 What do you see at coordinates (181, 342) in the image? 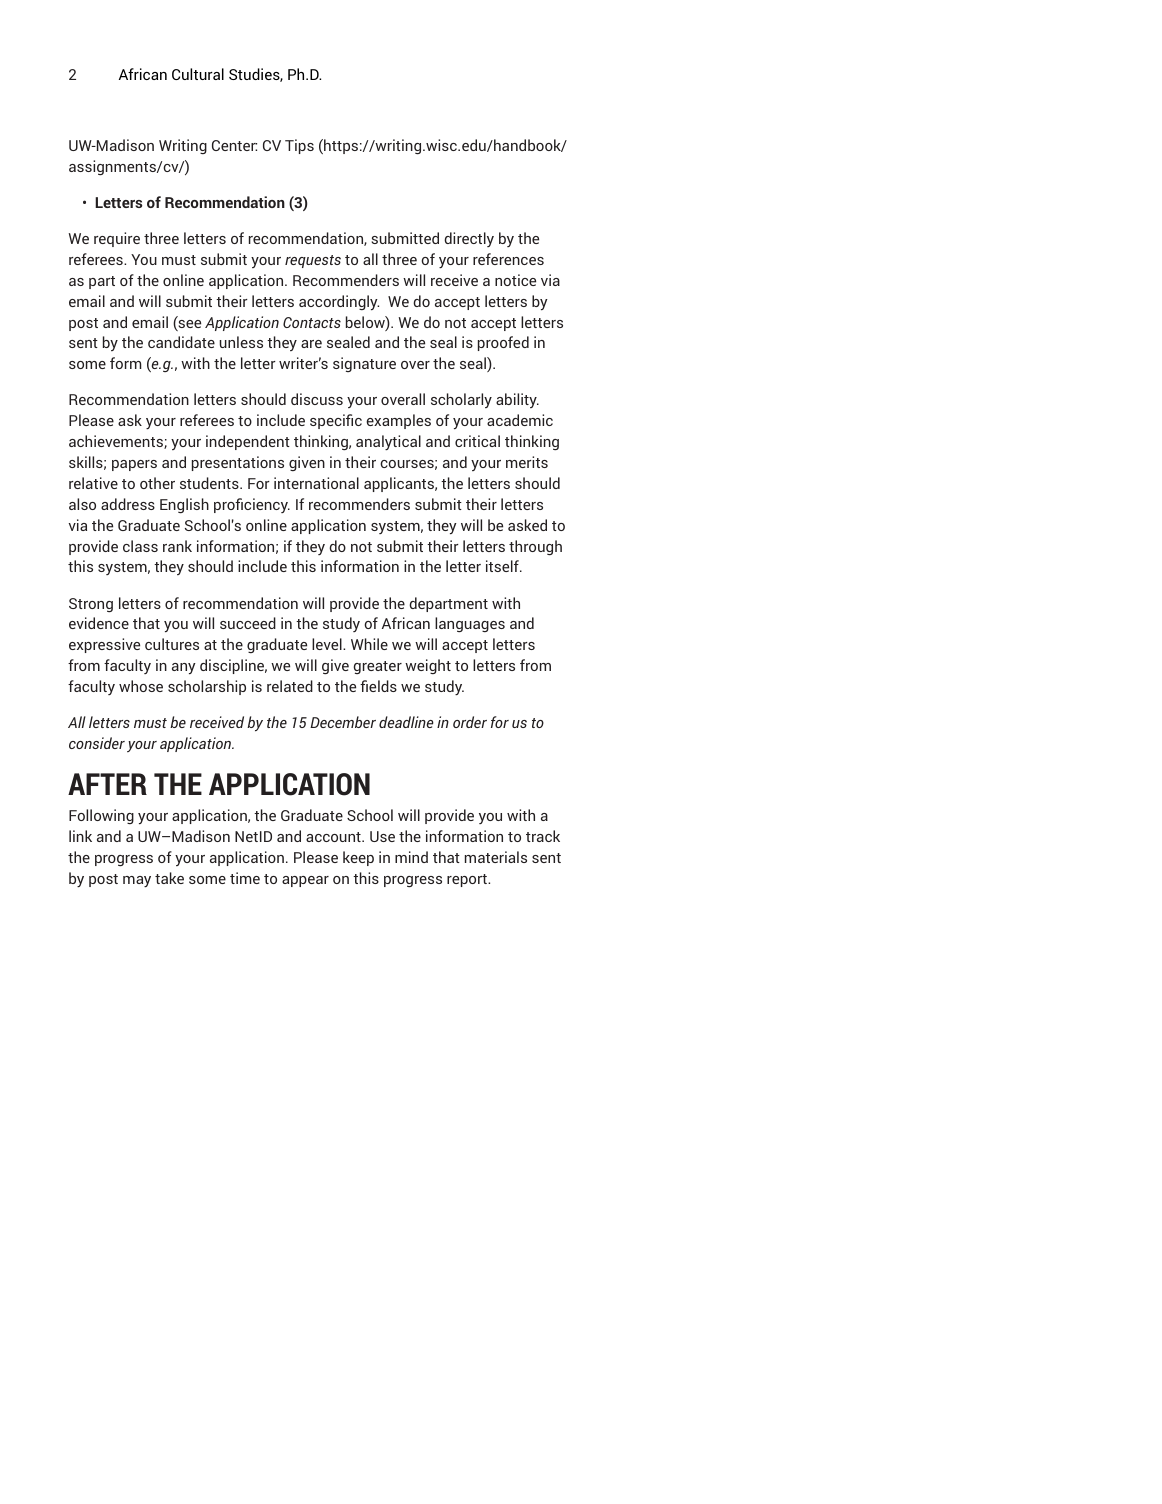
I see `candidate` at bounding box center [181, 342].
